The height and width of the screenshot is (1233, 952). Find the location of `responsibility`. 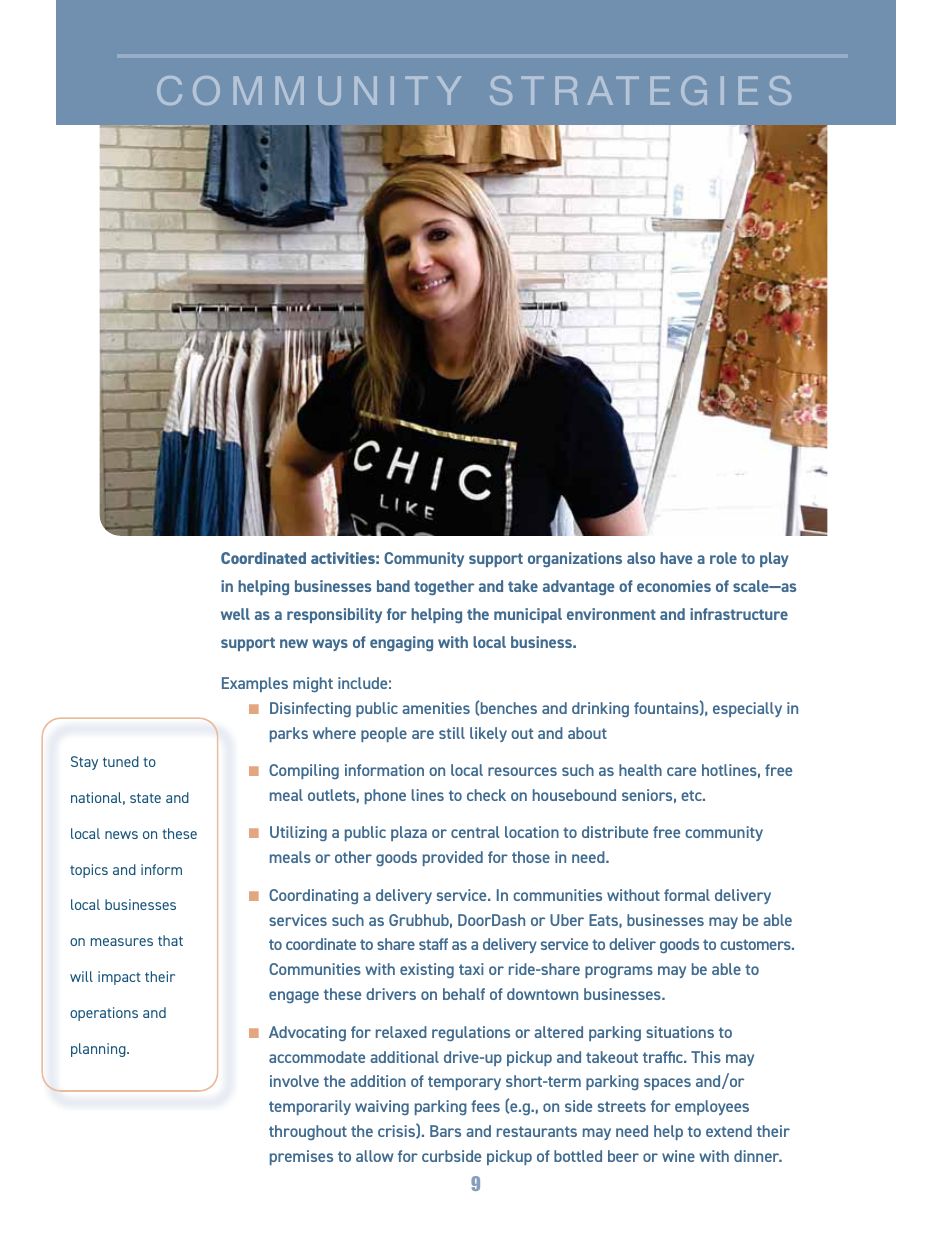

responsibility is located at coordinates (334, 615).
